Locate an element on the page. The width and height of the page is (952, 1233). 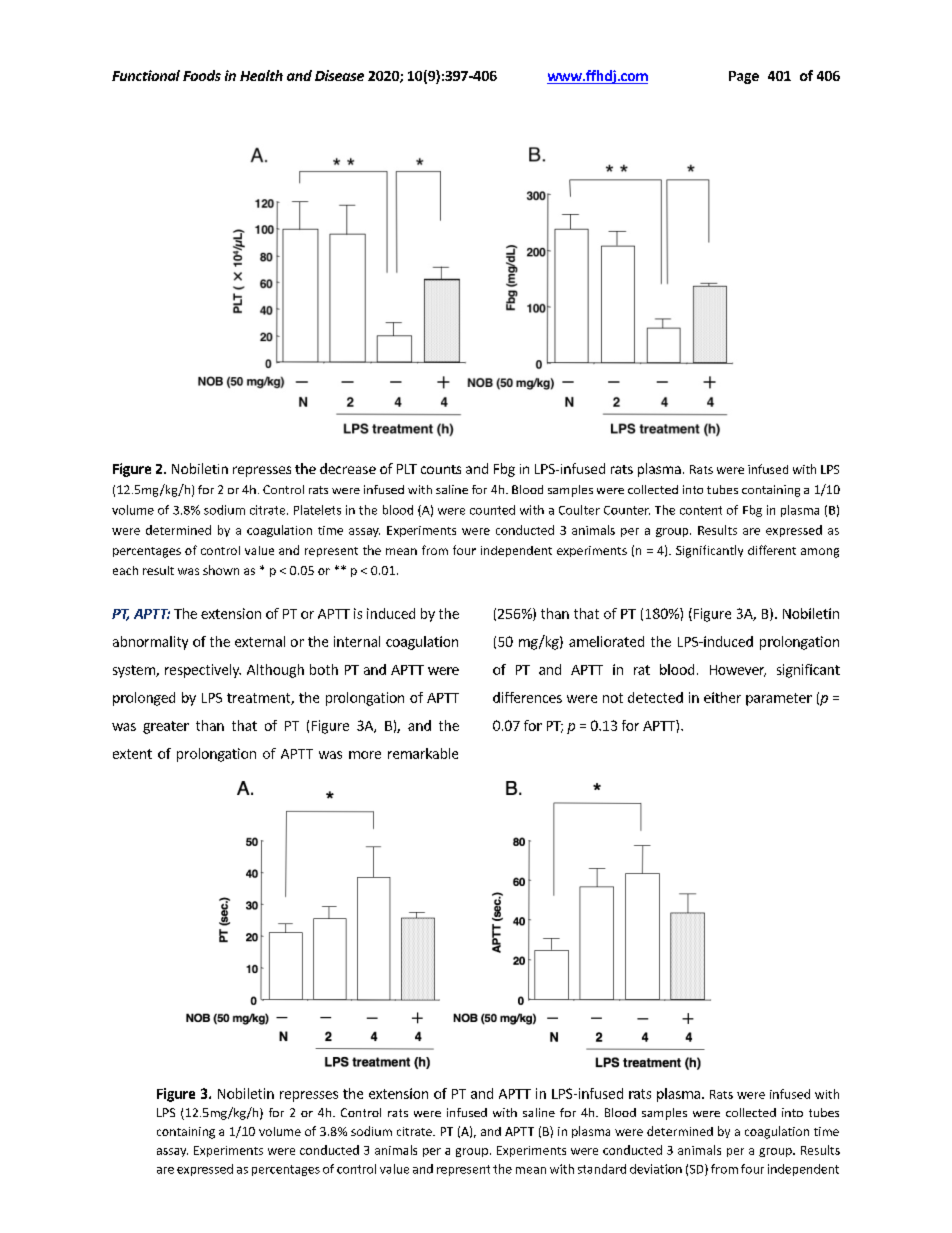
Foods is located at coordinates (202, 75).
